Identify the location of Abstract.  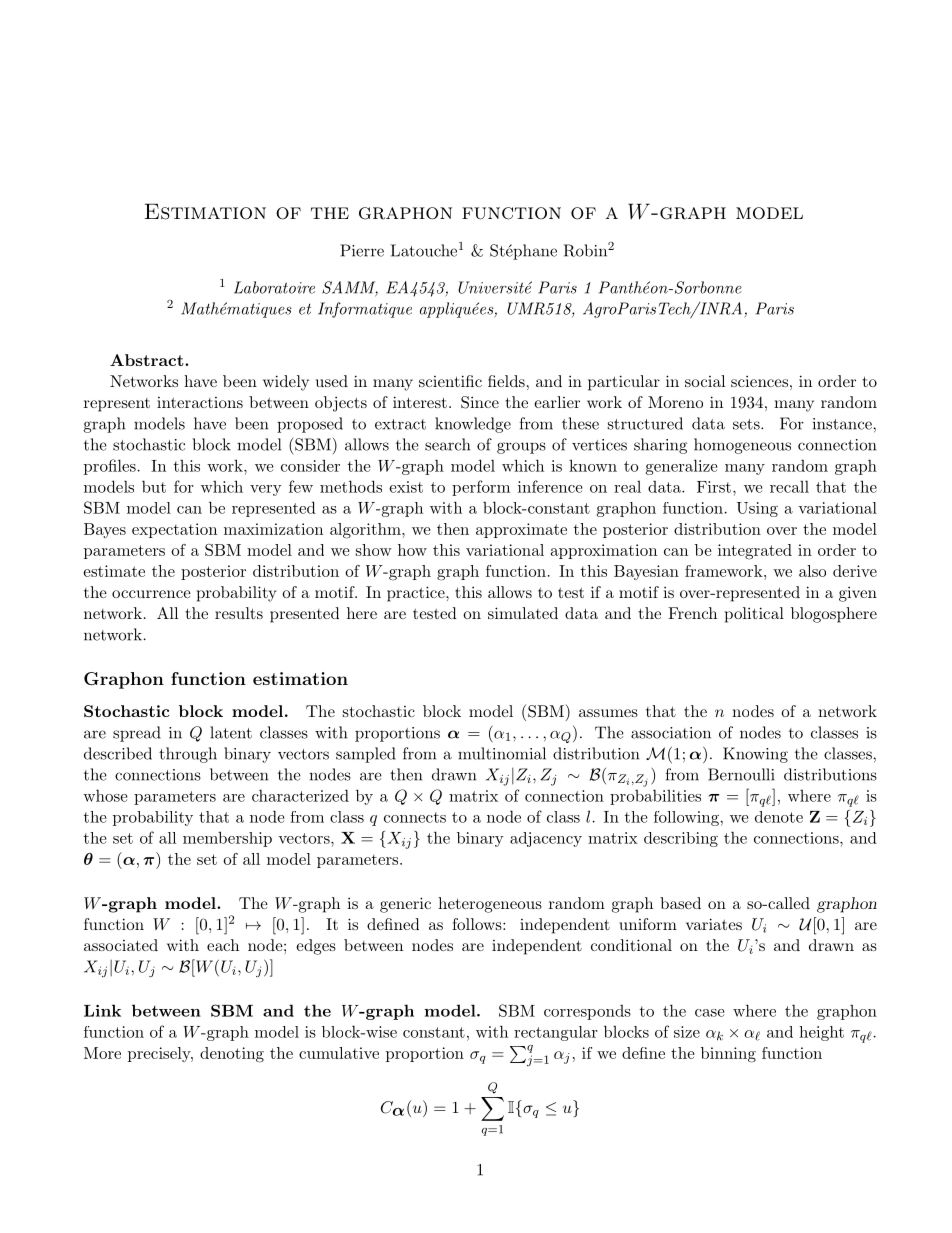
(148, 360).
